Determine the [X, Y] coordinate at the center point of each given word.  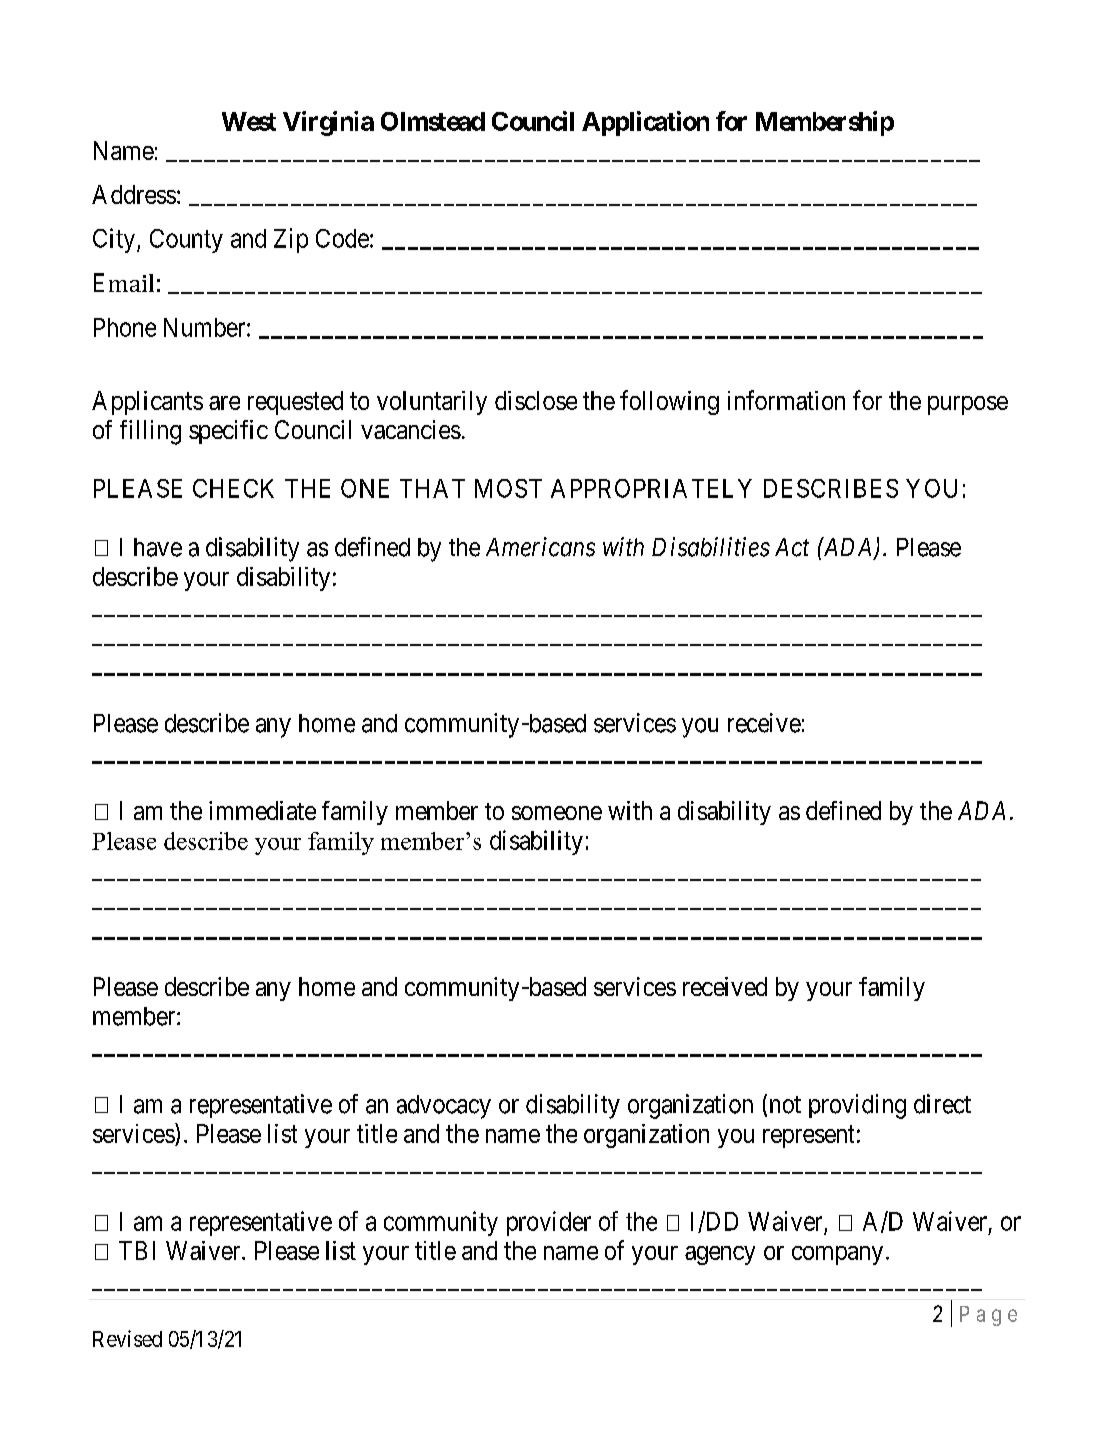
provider [549, 1223]
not [785, 1105]
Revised [127, 1338]
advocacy [444, 1107]
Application [645, 123]
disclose [536, 400]
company [837, 1255]
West [249, 121]
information [786, 400]
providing [857, 1106]
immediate [262, 810]
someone [557, 813]
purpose [968, 405]
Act [792, 547]
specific [228, 432]
